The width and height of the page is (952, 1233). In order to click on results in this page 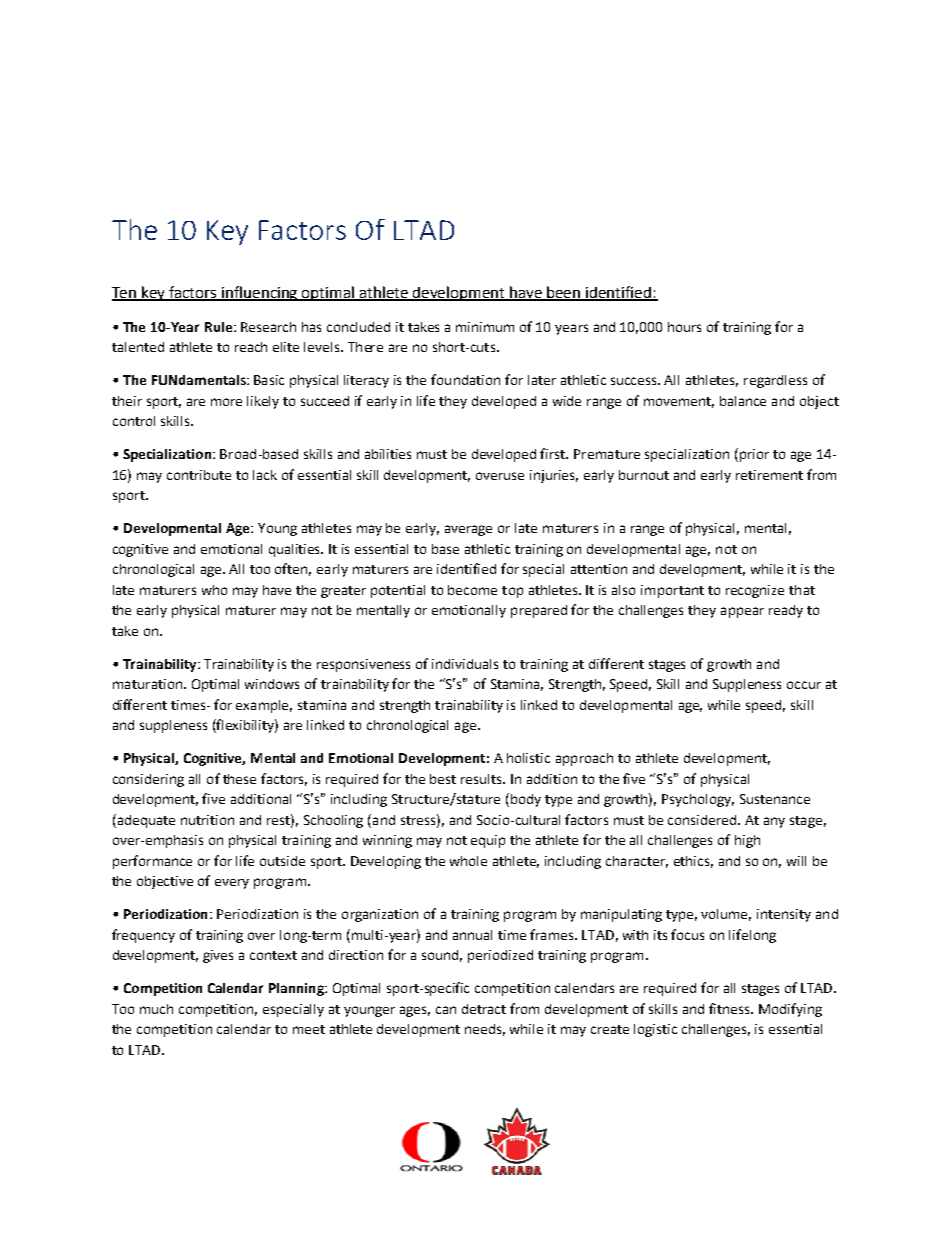, I will do `click(483, 779)`.
